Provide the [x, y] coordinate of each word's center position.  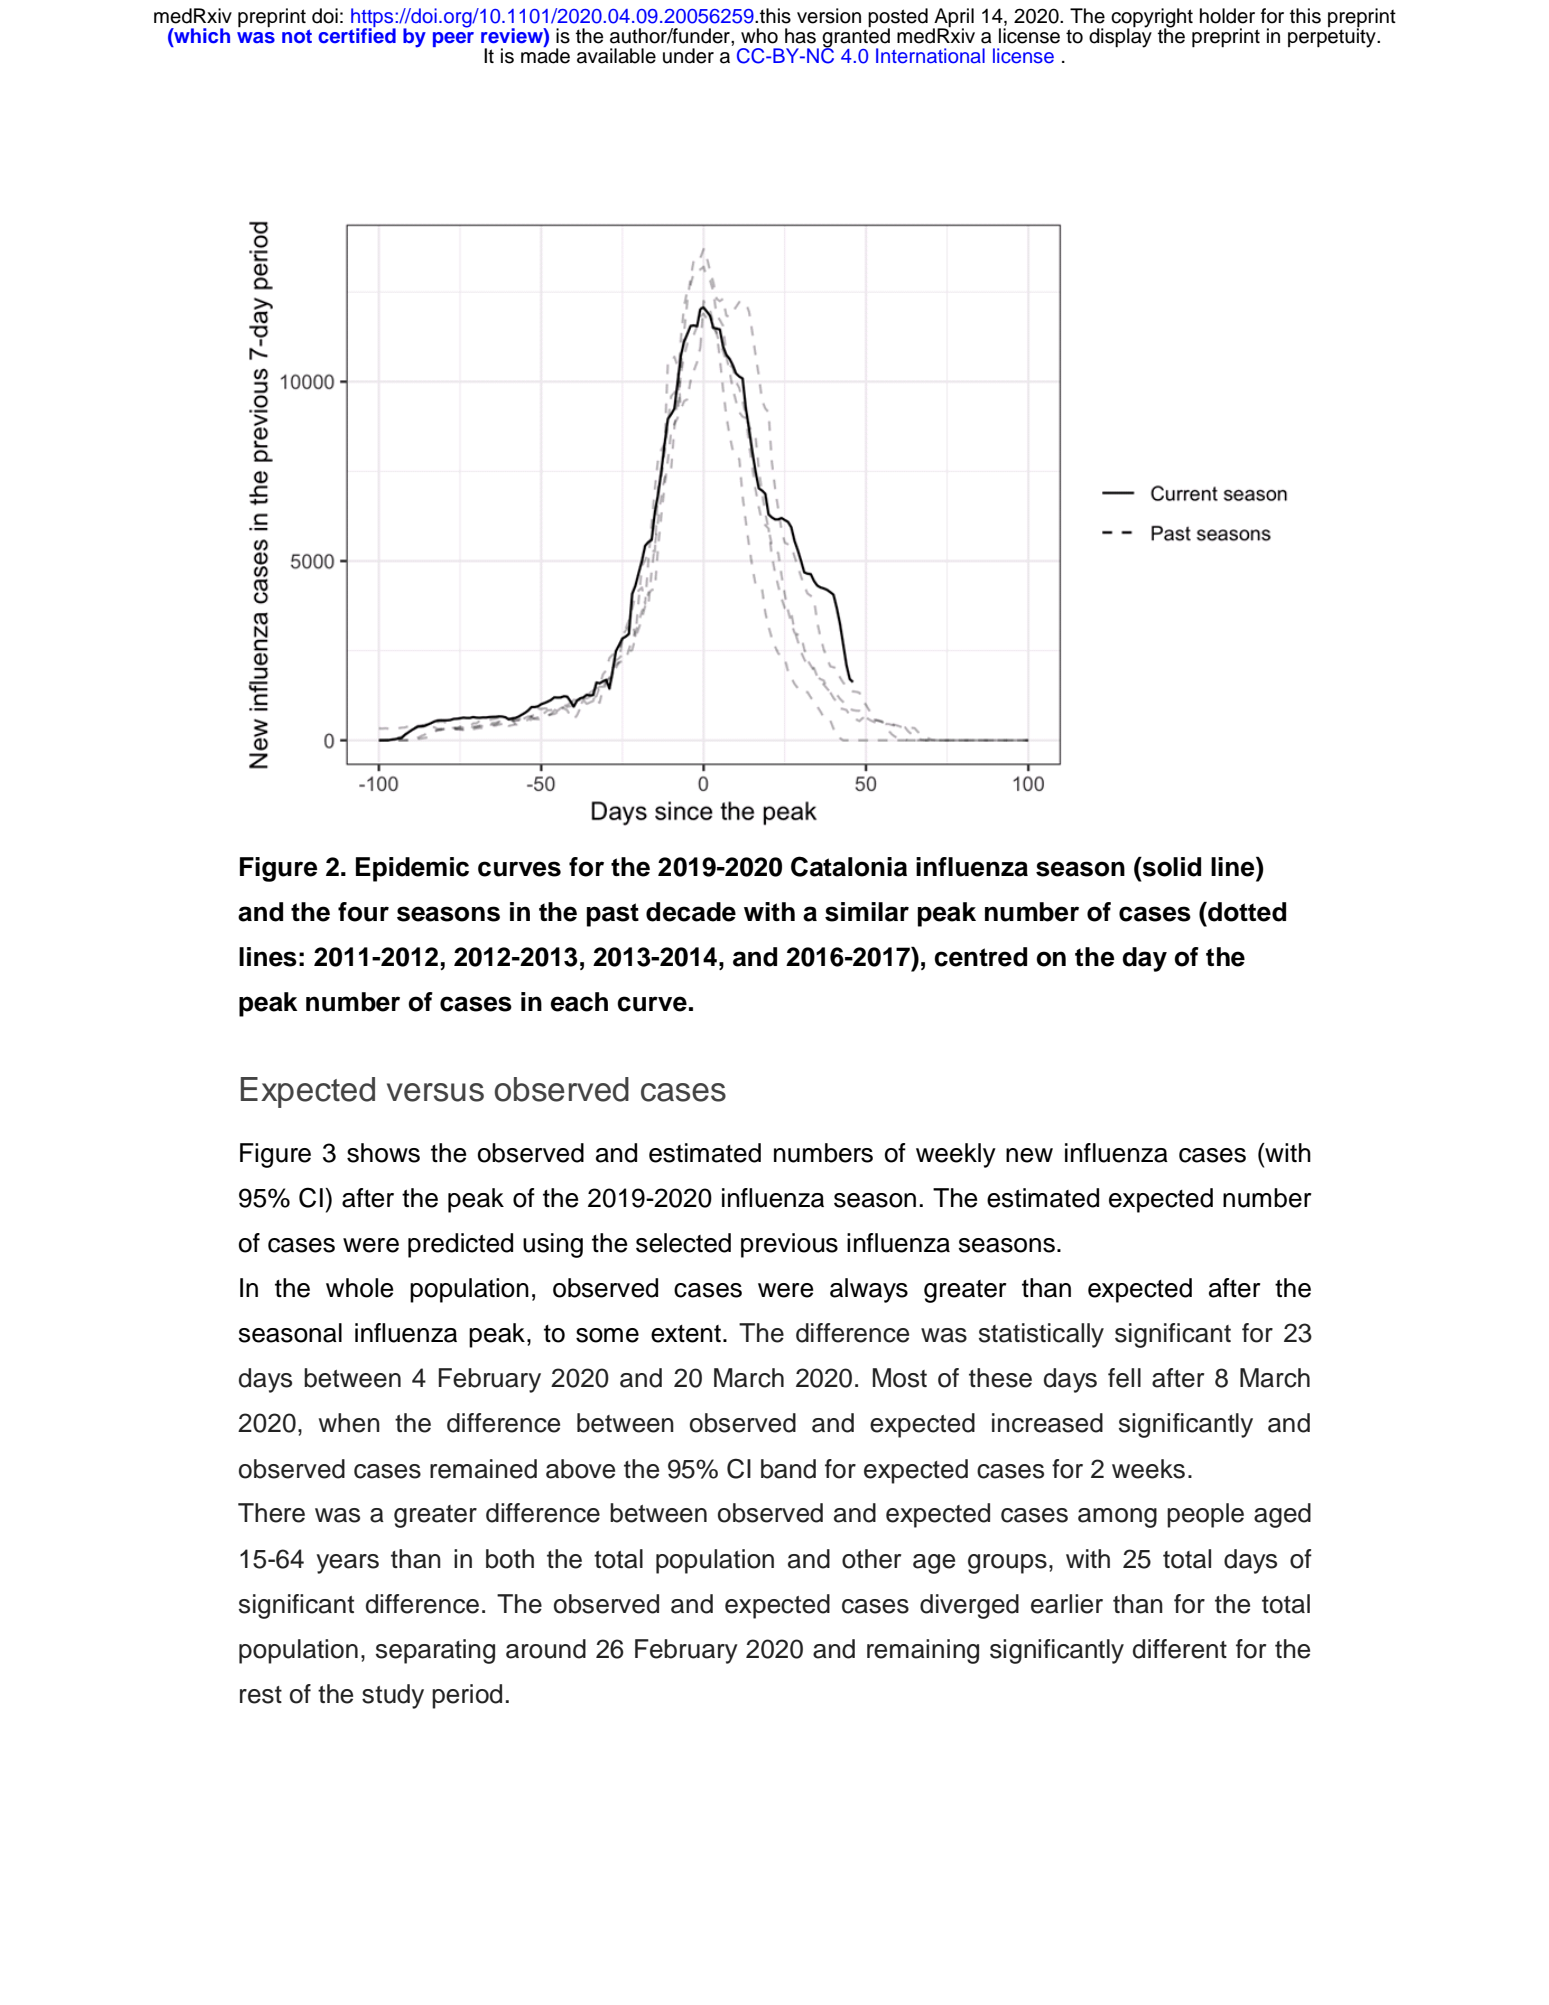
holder [1227, 16]
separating [435, 1651]
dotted [1246, 912]
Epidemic [412, 869]
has [800, 36]
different [1180, 1649]
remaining [923, 1651]
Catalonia [849, 866]
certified [357, 34]
